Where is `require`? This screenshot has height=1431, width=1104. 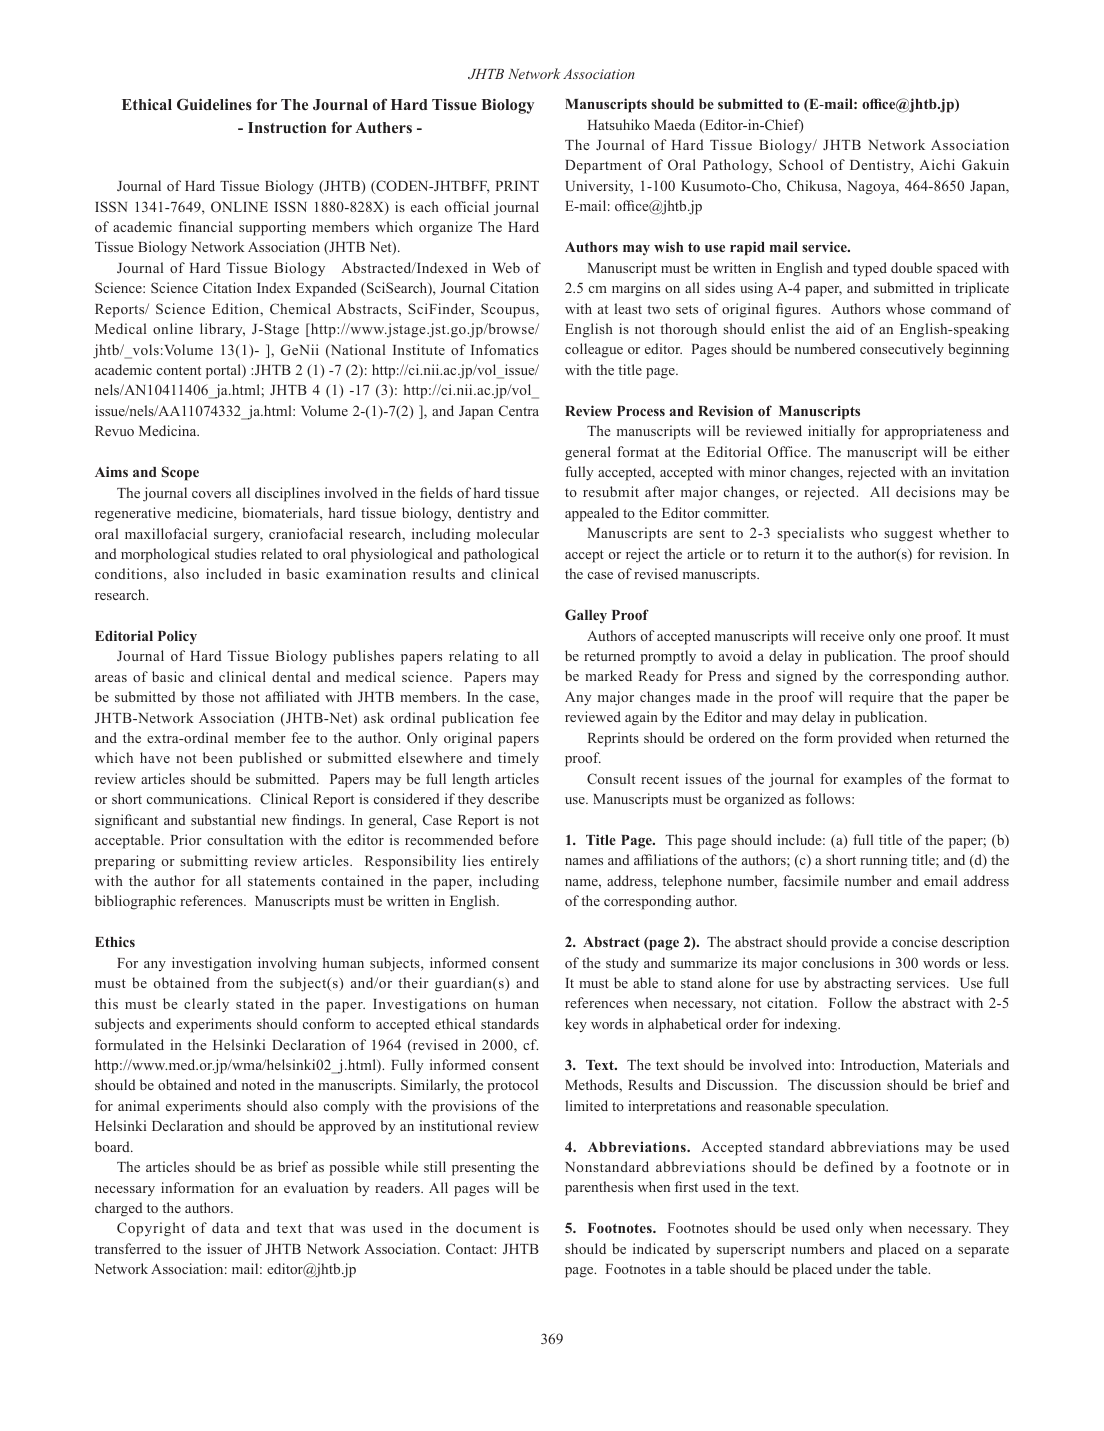
require is located at coordinates (871, 698).
